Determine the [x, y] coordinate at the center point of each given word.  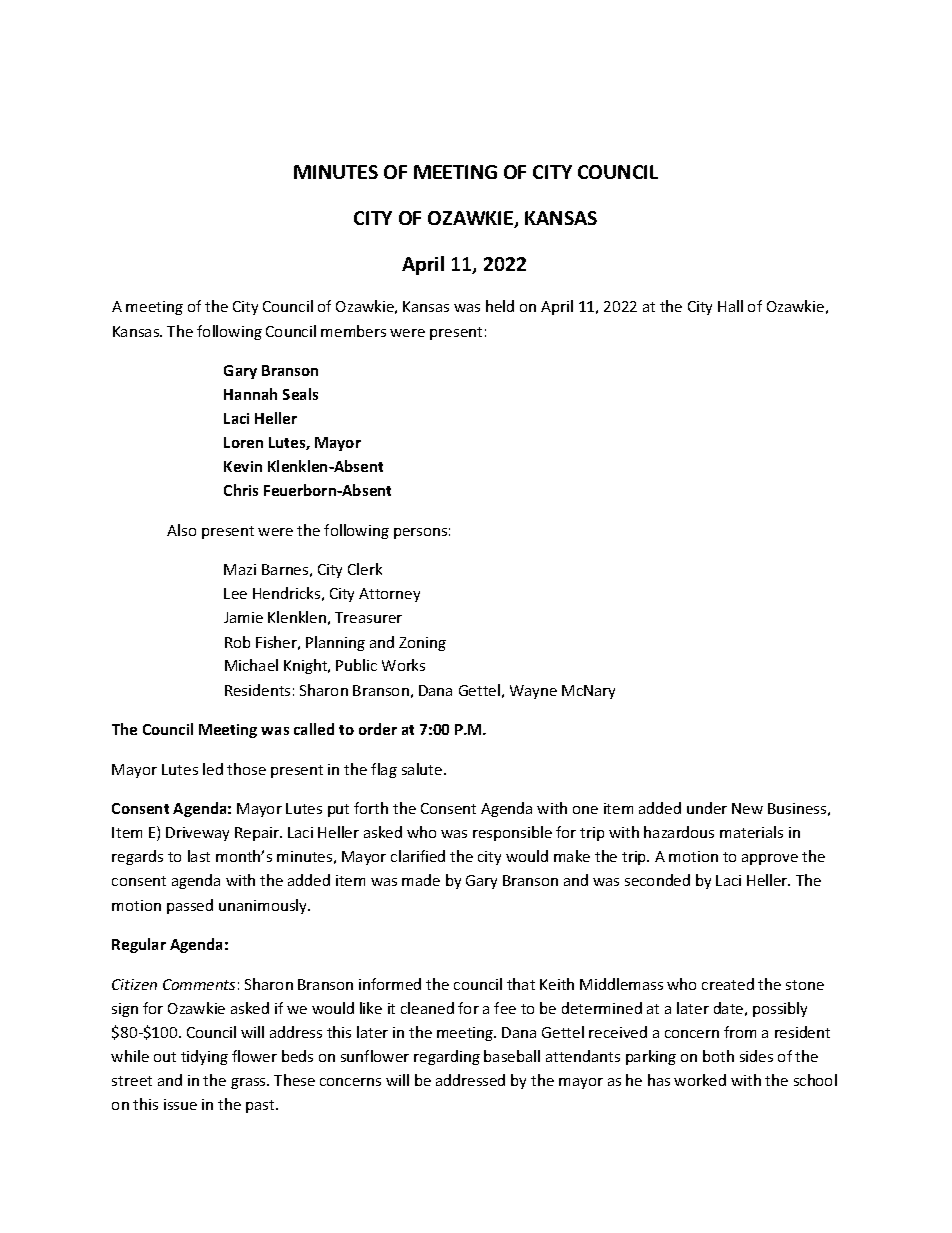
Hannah [250, 394]
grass [249, 1083]
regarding [447, 1057]
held [500, 306]
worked [700, 1080]
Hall [730, 306]
